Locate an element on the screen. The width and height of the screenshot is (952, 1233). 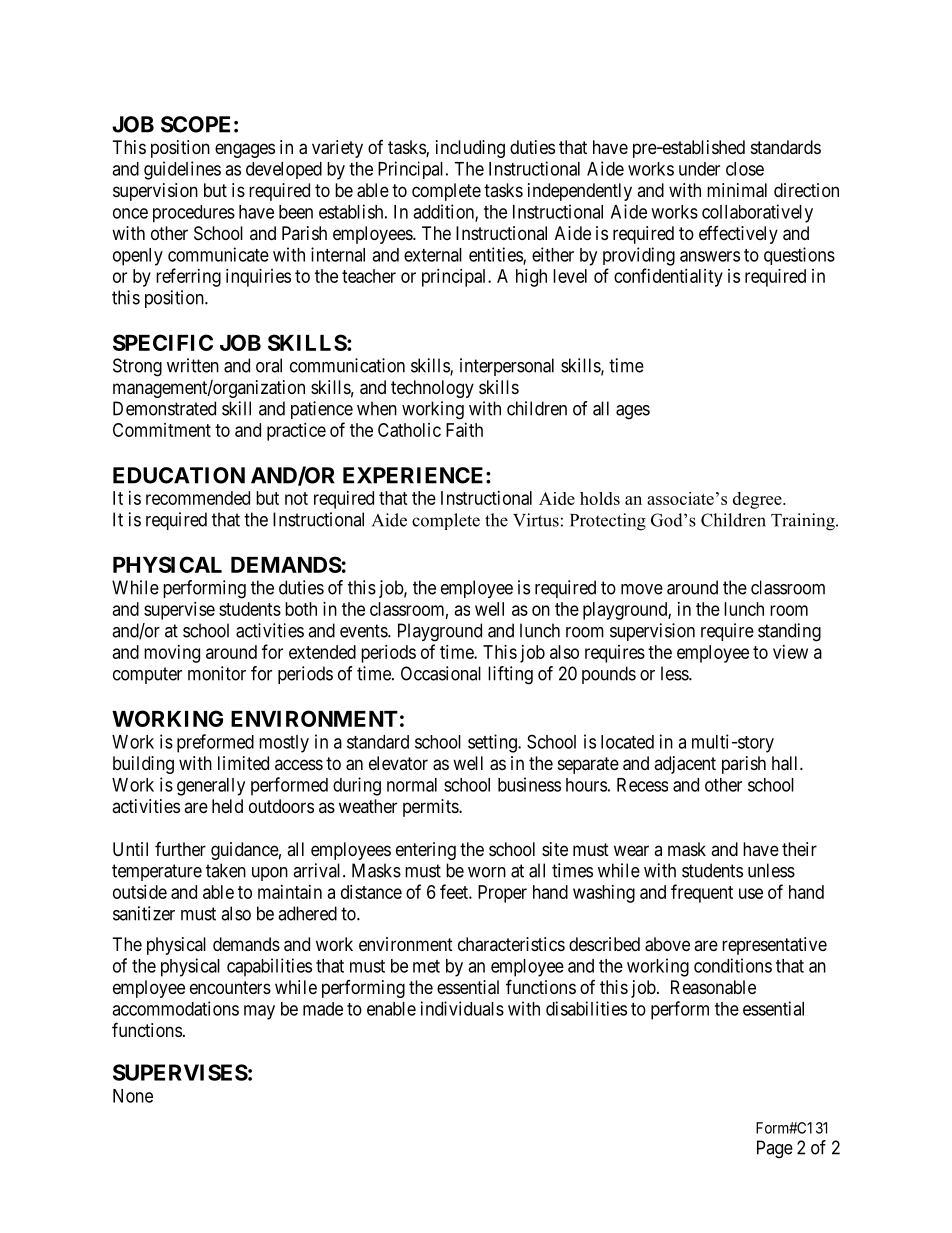
Demonstrated is located at coordinates (164, 408).
